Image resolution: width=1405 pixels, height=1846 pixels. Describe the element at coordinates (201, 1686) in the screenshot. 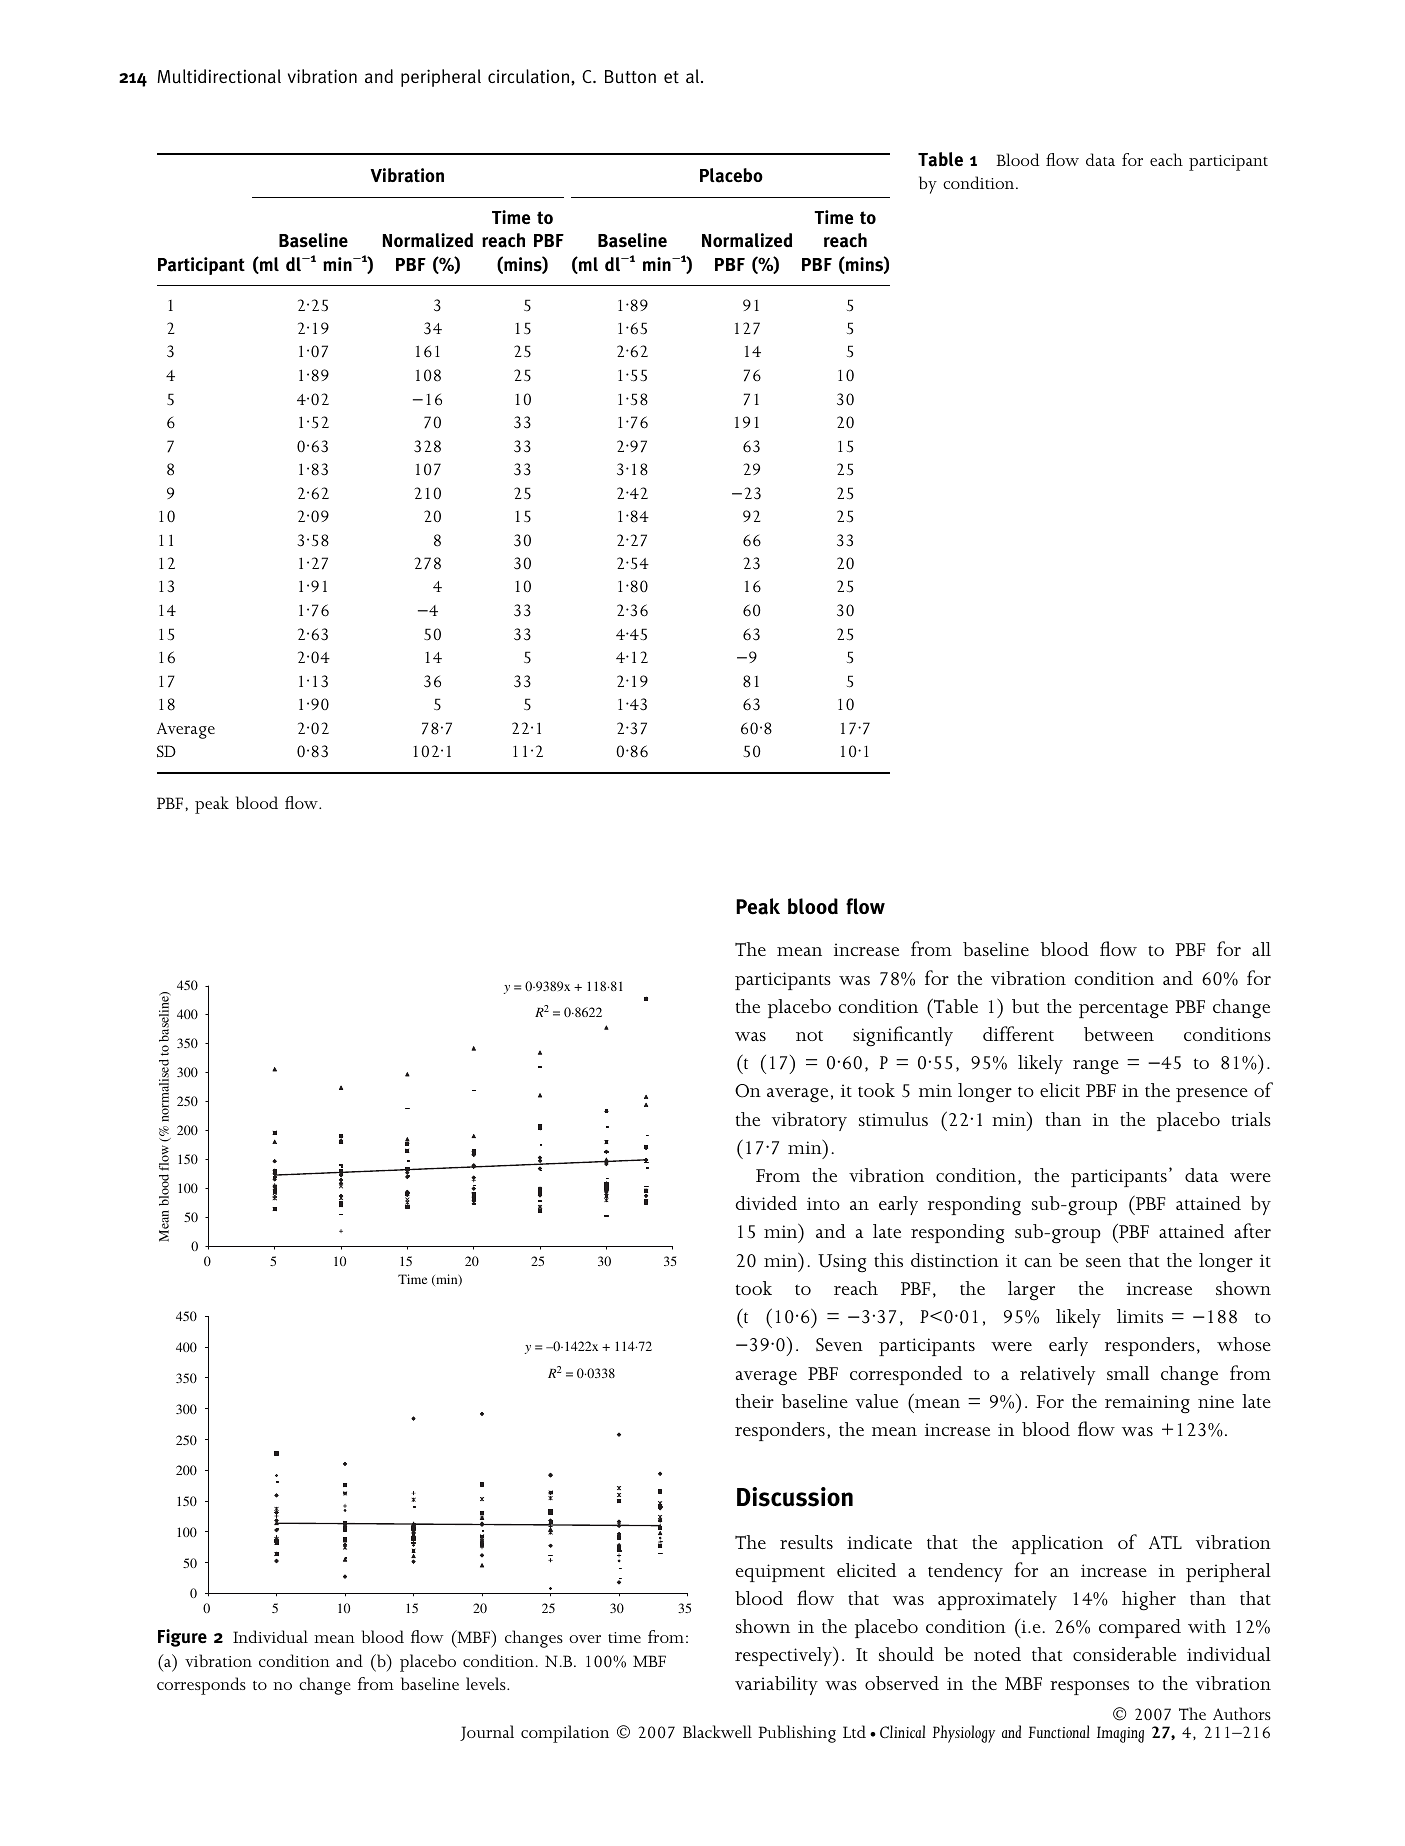

I see `corresponds` at that location.
